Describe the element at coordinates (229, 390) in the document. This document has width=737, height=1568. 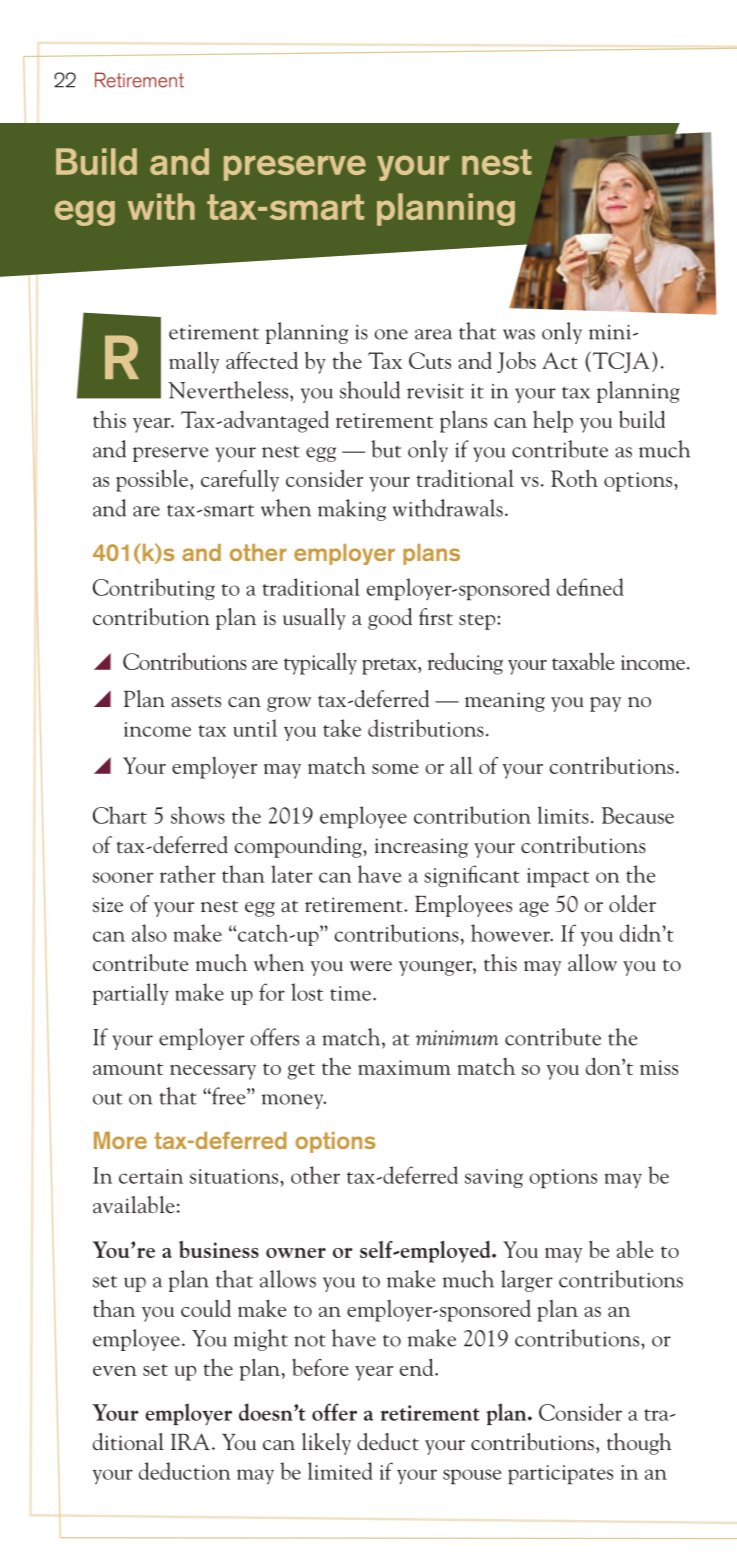
I see `Nevertheless` at that location.
